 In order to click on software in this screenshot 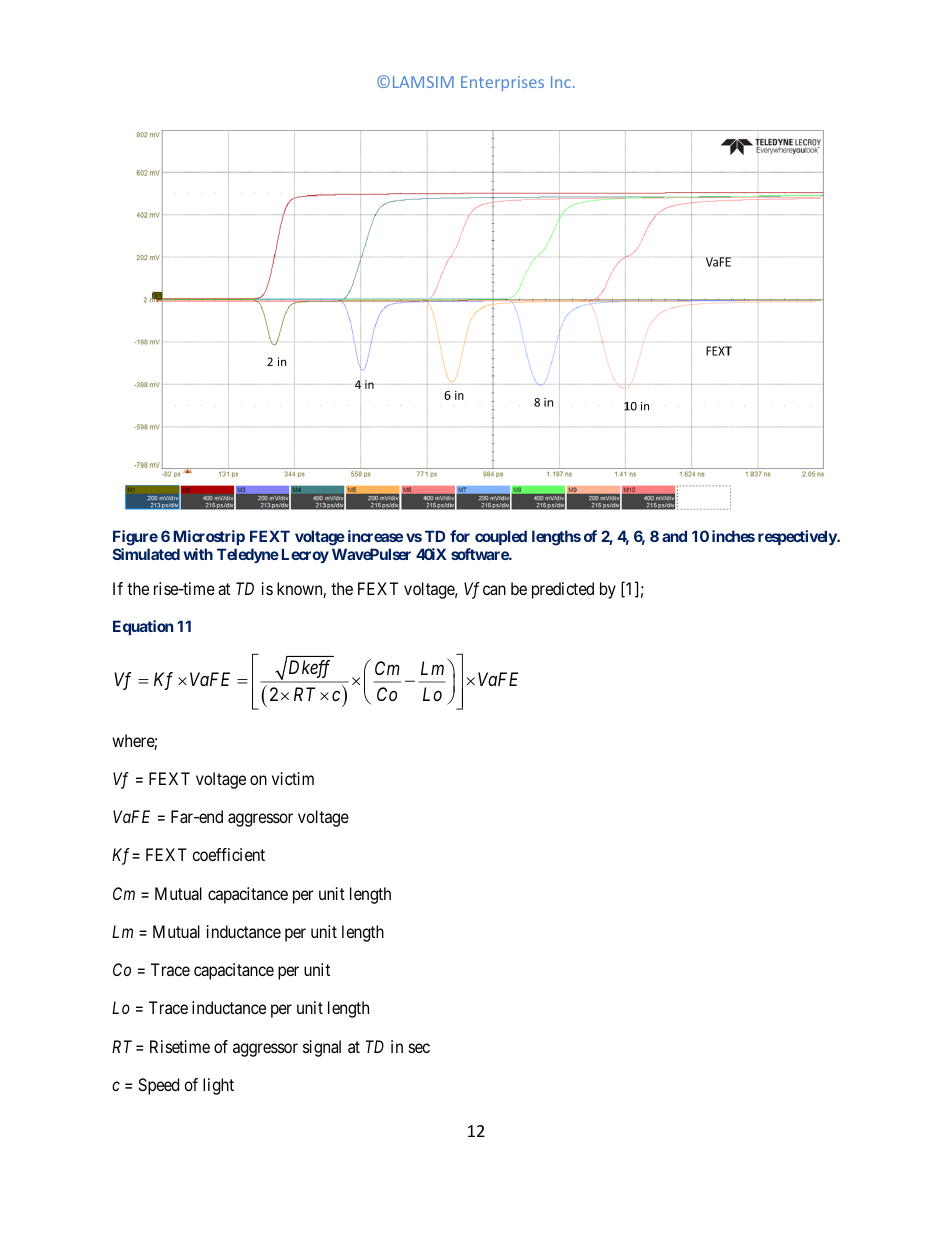, I will do `click(480, 554)`.
